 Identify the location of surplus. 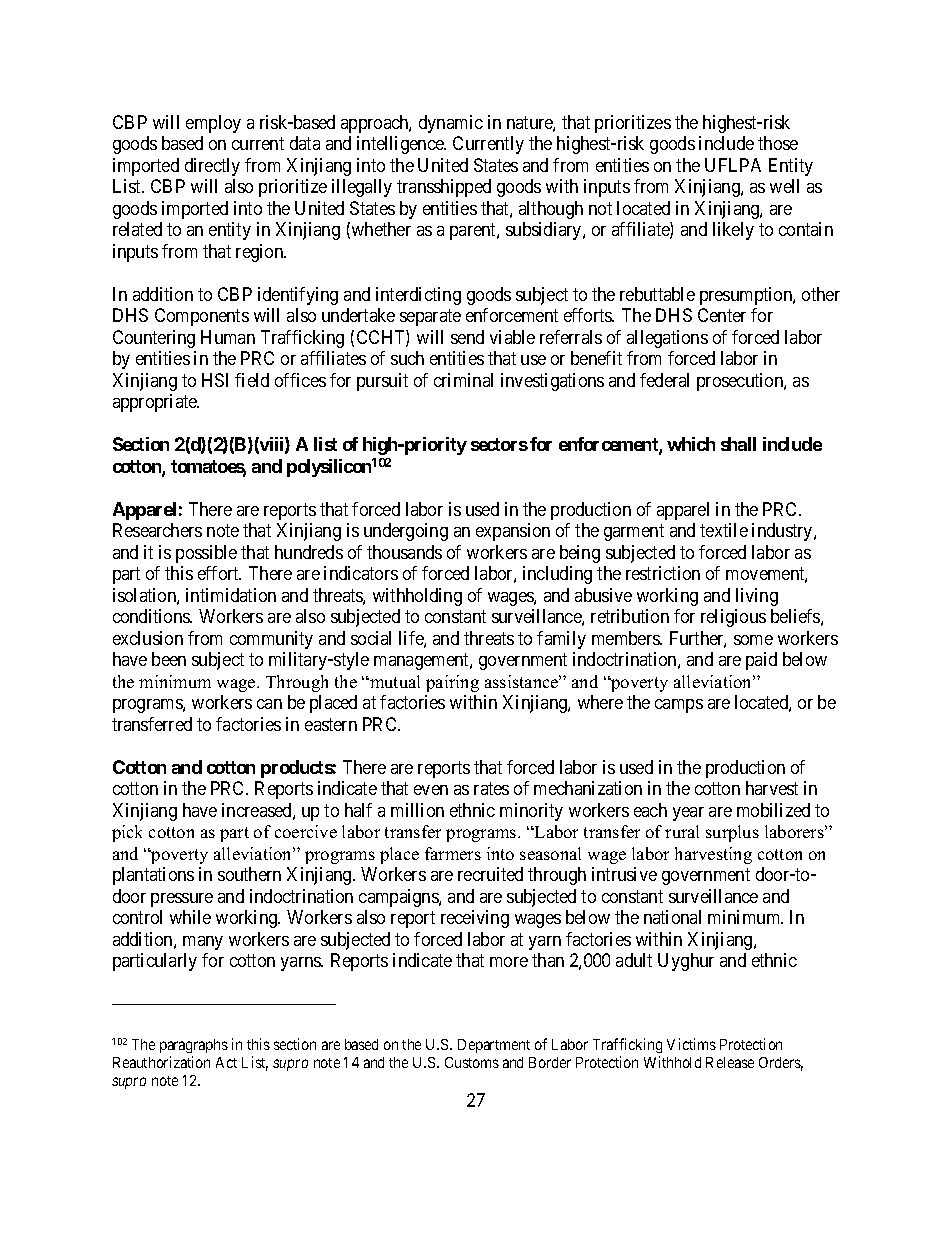
(732, 833).
